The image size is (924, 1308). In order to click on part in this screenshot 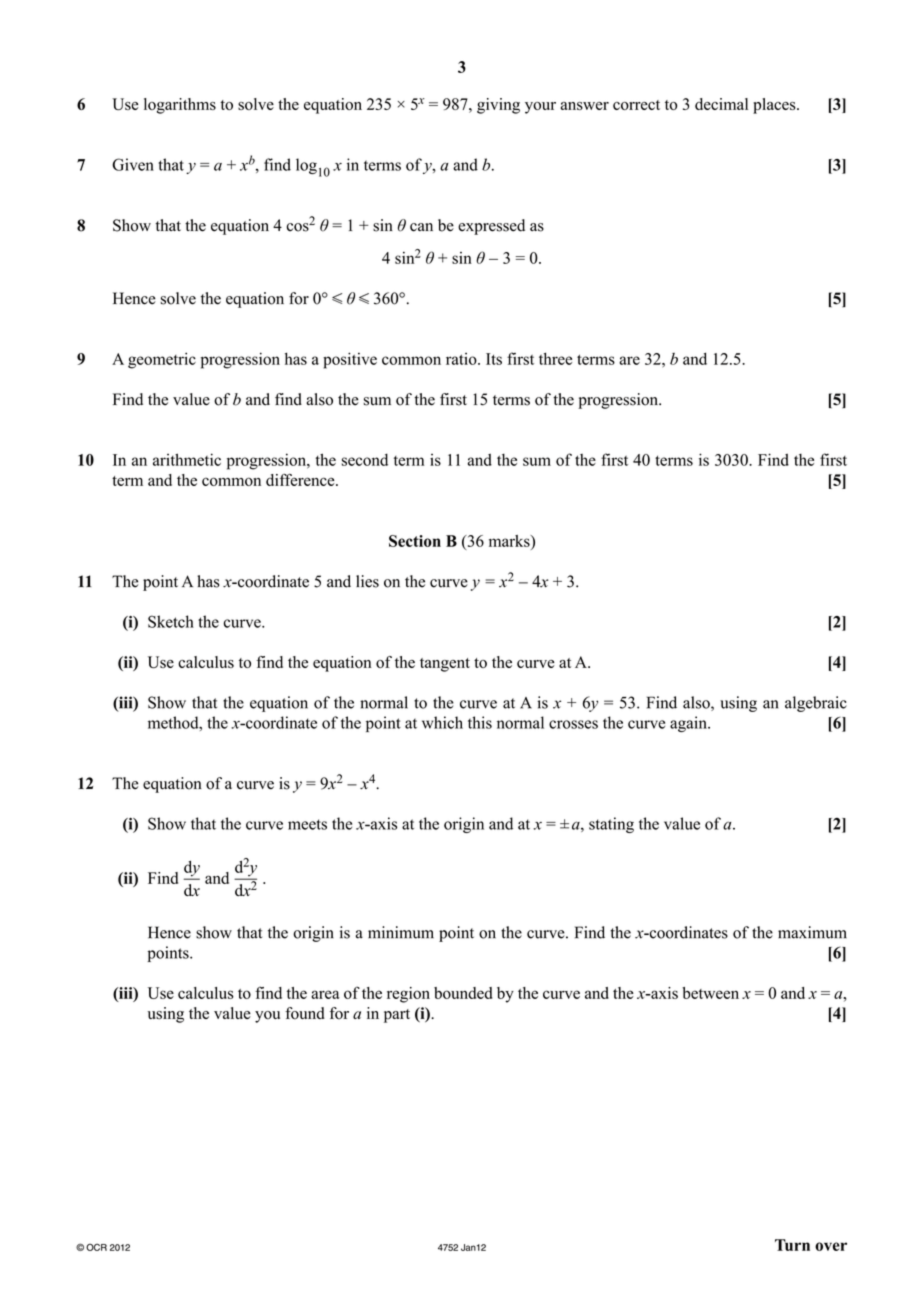, I will do `click(397, 1016)`.
